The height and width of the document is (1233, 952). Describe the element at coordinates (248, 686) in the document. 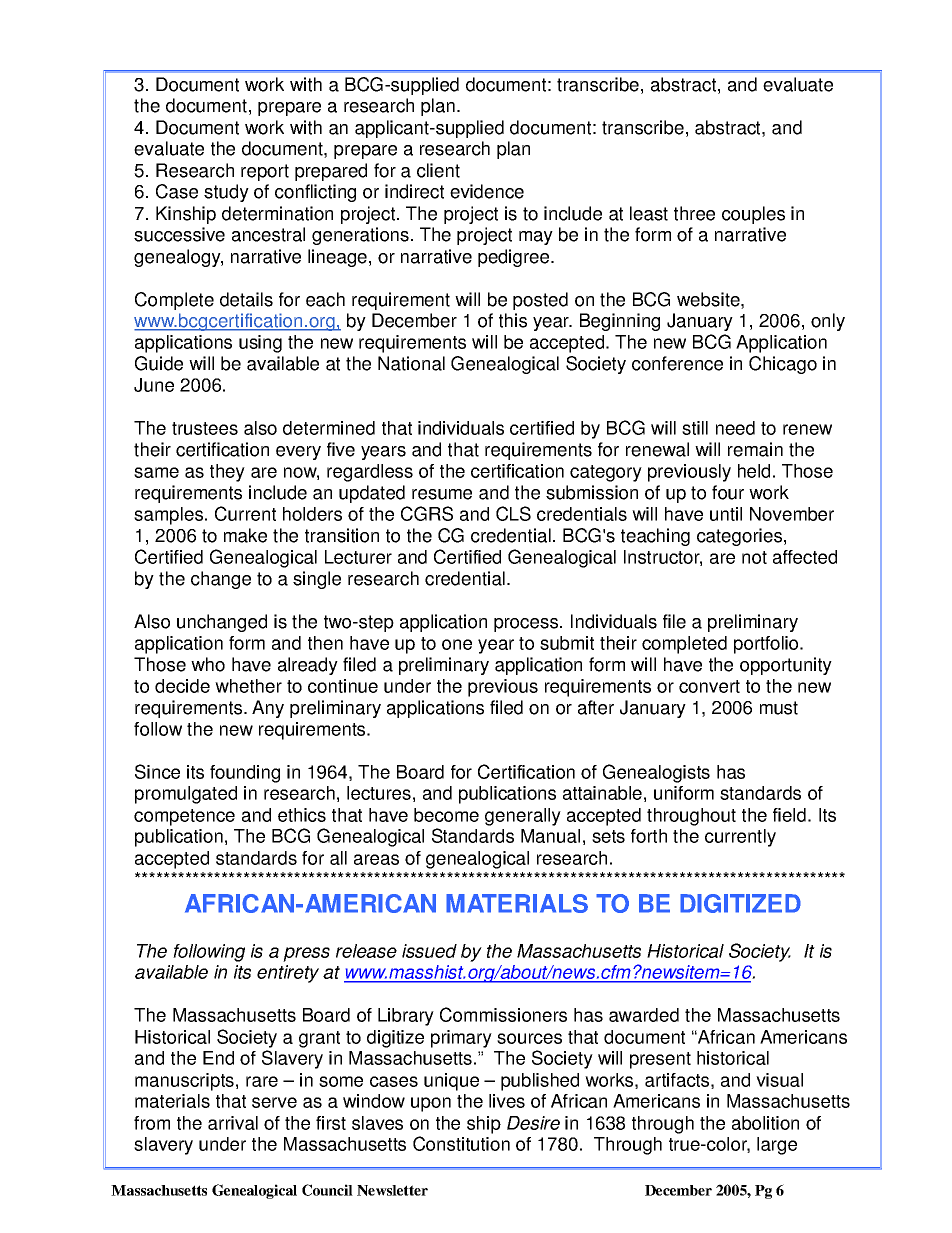

I see `whether` at that location.
